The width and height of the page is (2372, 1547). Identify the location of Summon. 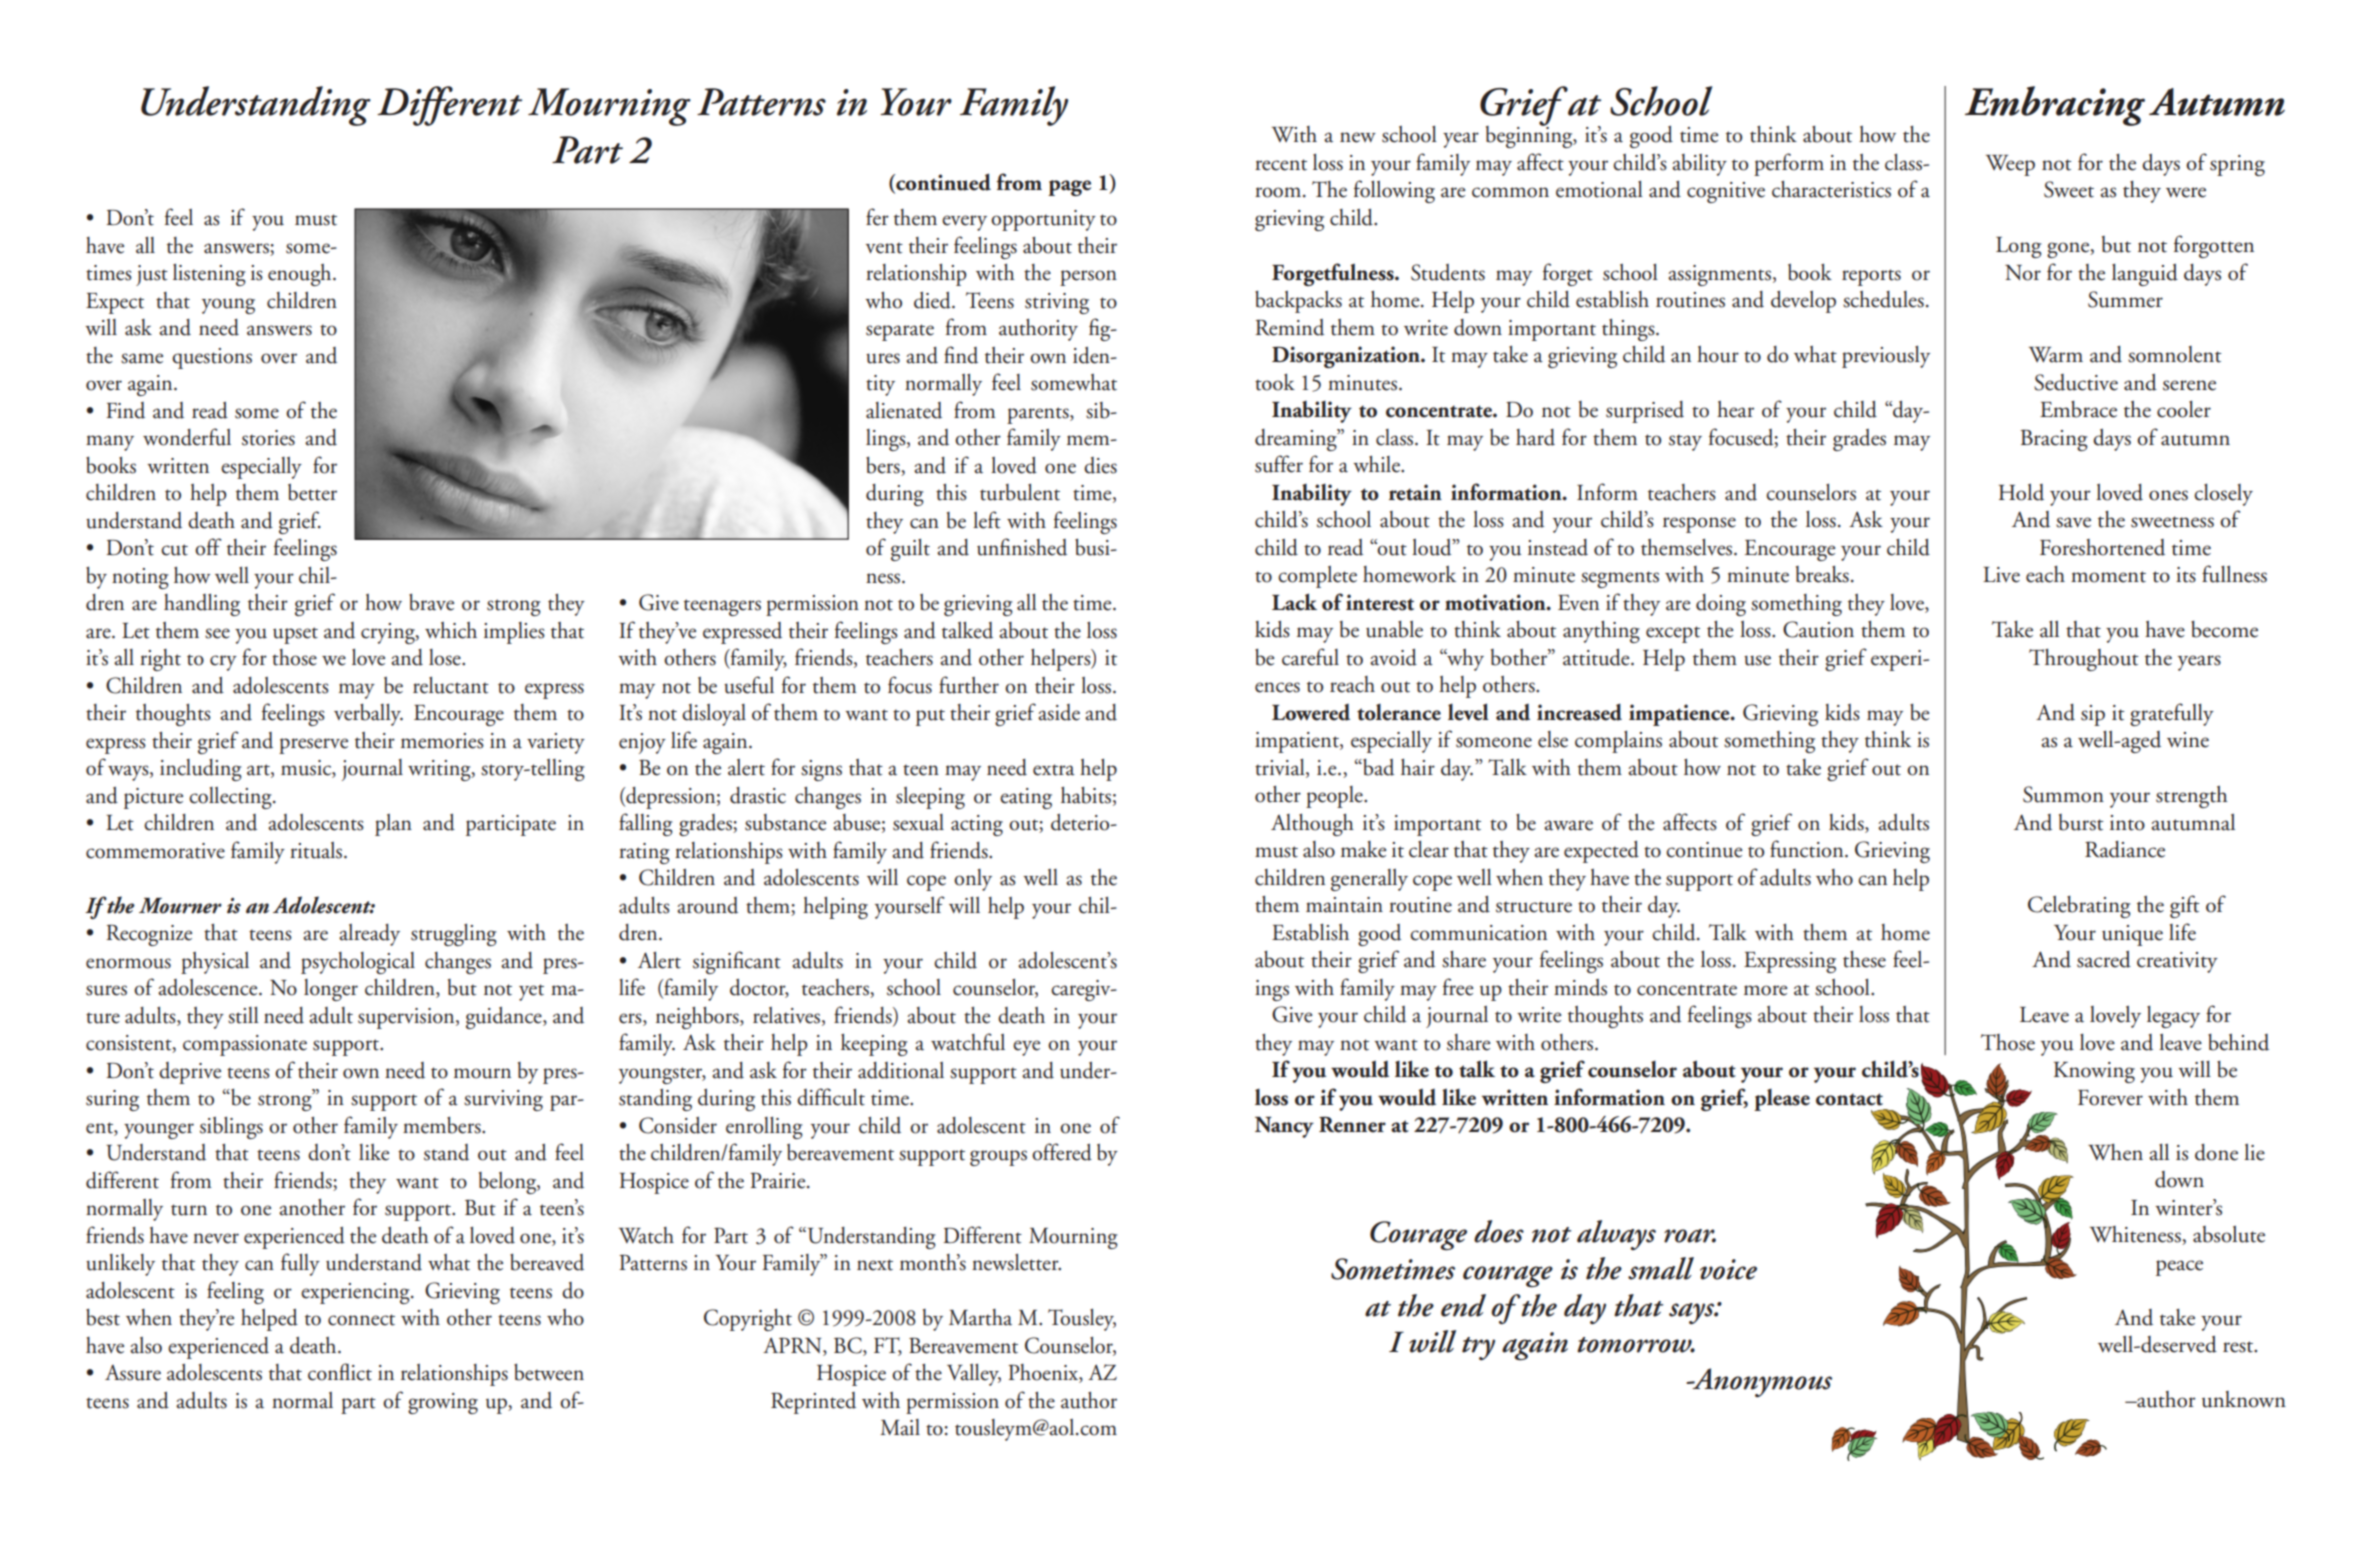
(2063, 794).
